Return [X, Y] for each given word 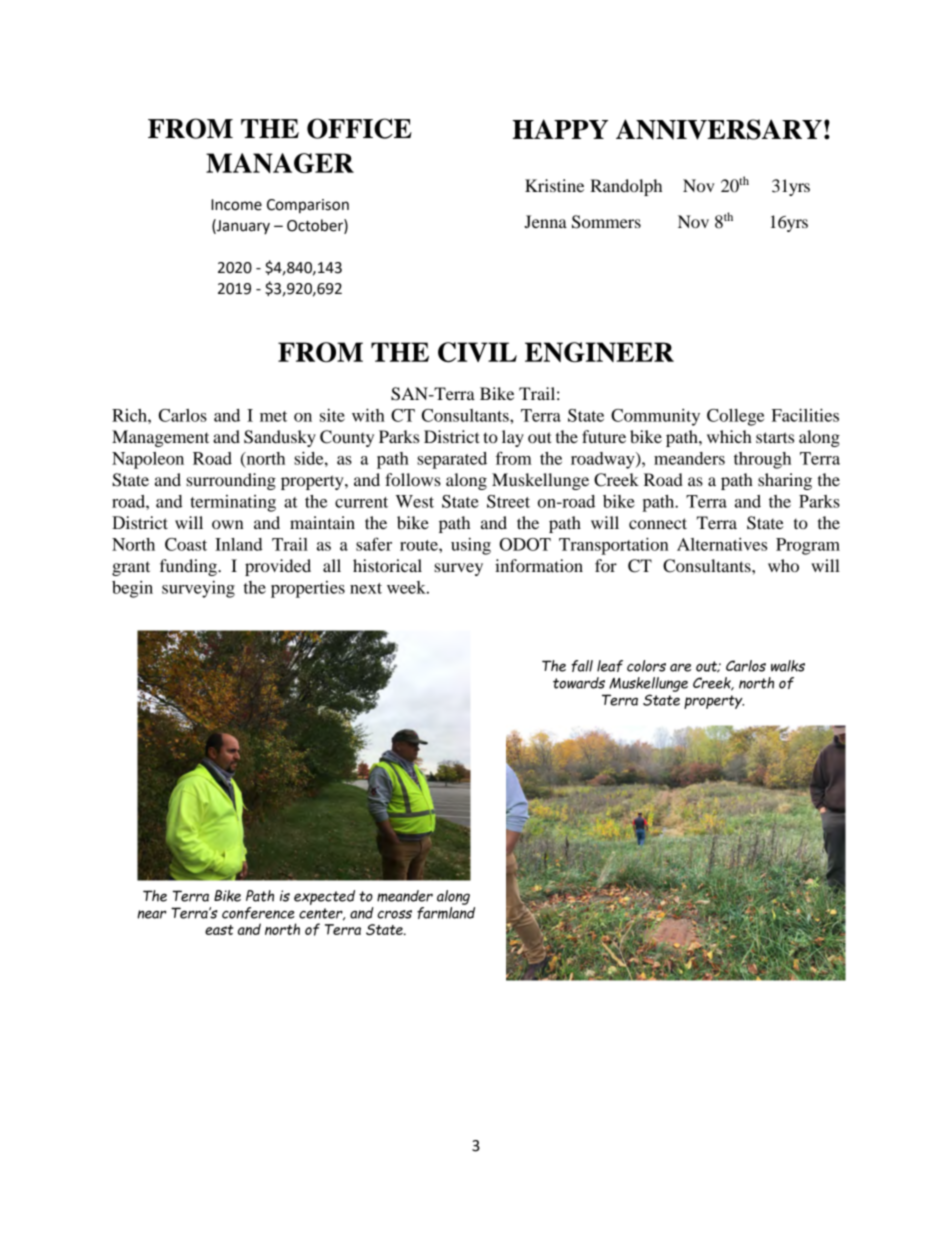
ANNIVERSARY [719, 129]
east [219, 930]
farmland [446, 911]
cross [394, 914]
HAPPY [560, 129]
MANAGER [280, 163]
